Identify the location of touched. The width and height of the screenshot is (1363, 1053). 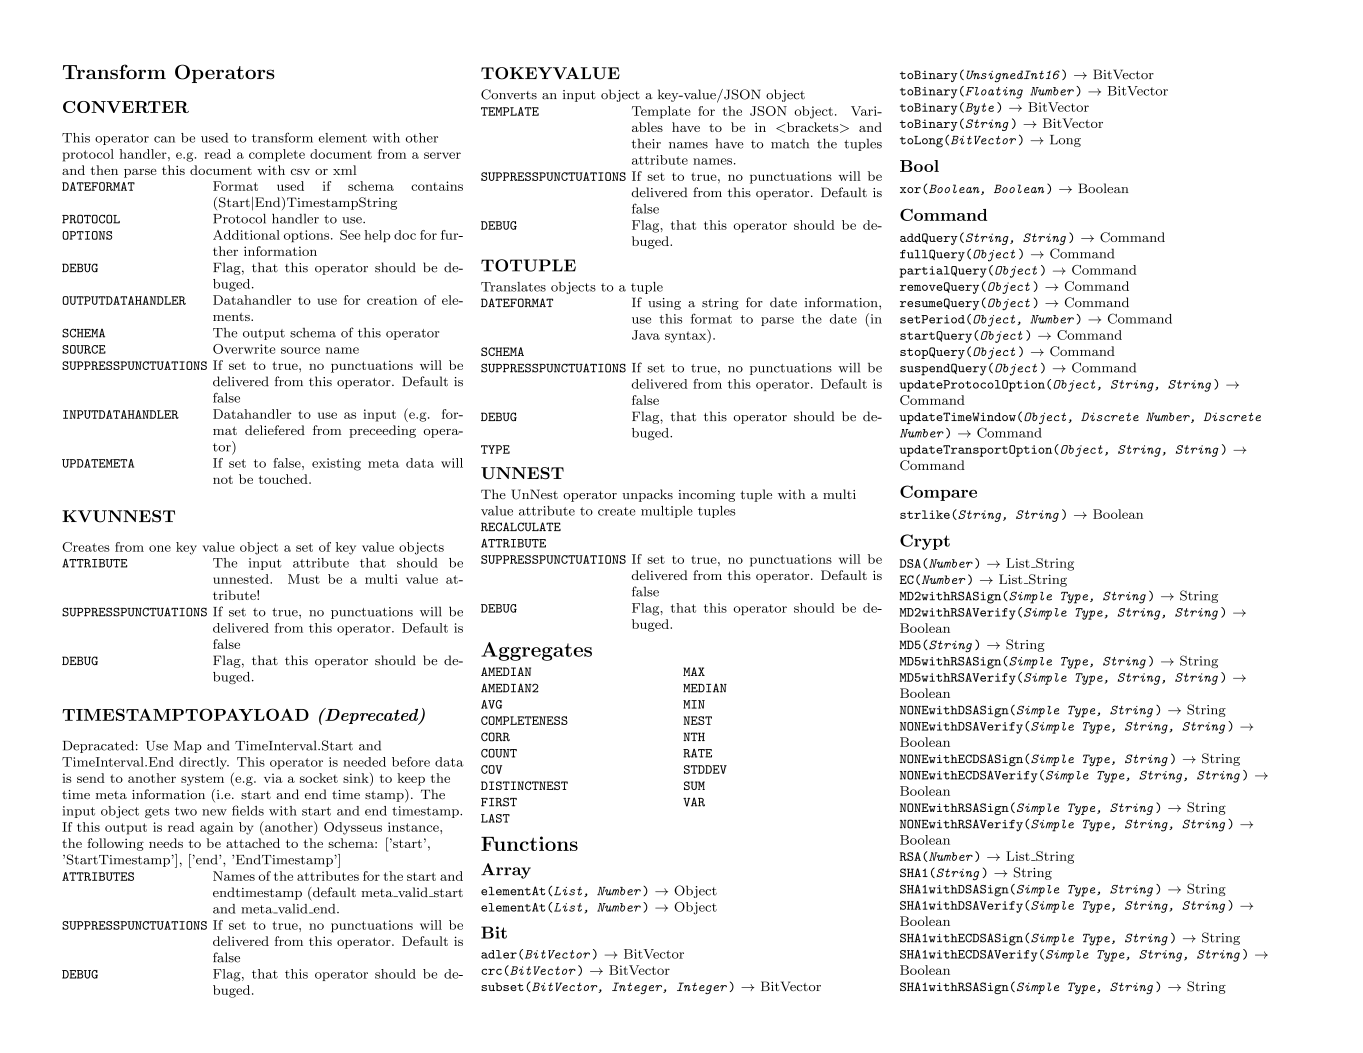
(284, 479).
